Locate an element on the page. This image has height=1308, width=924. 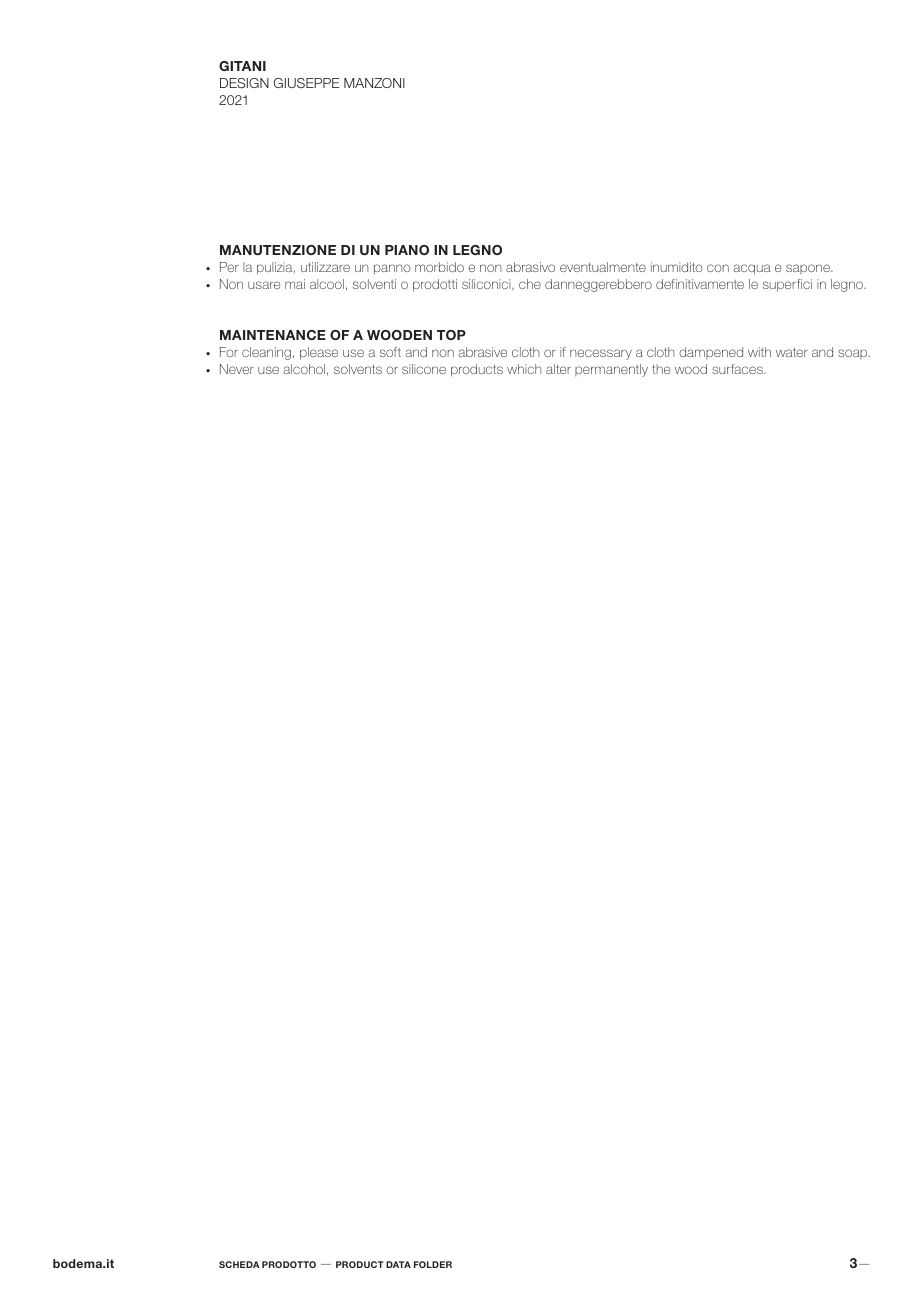
the is located at coordinates (661, 369).
